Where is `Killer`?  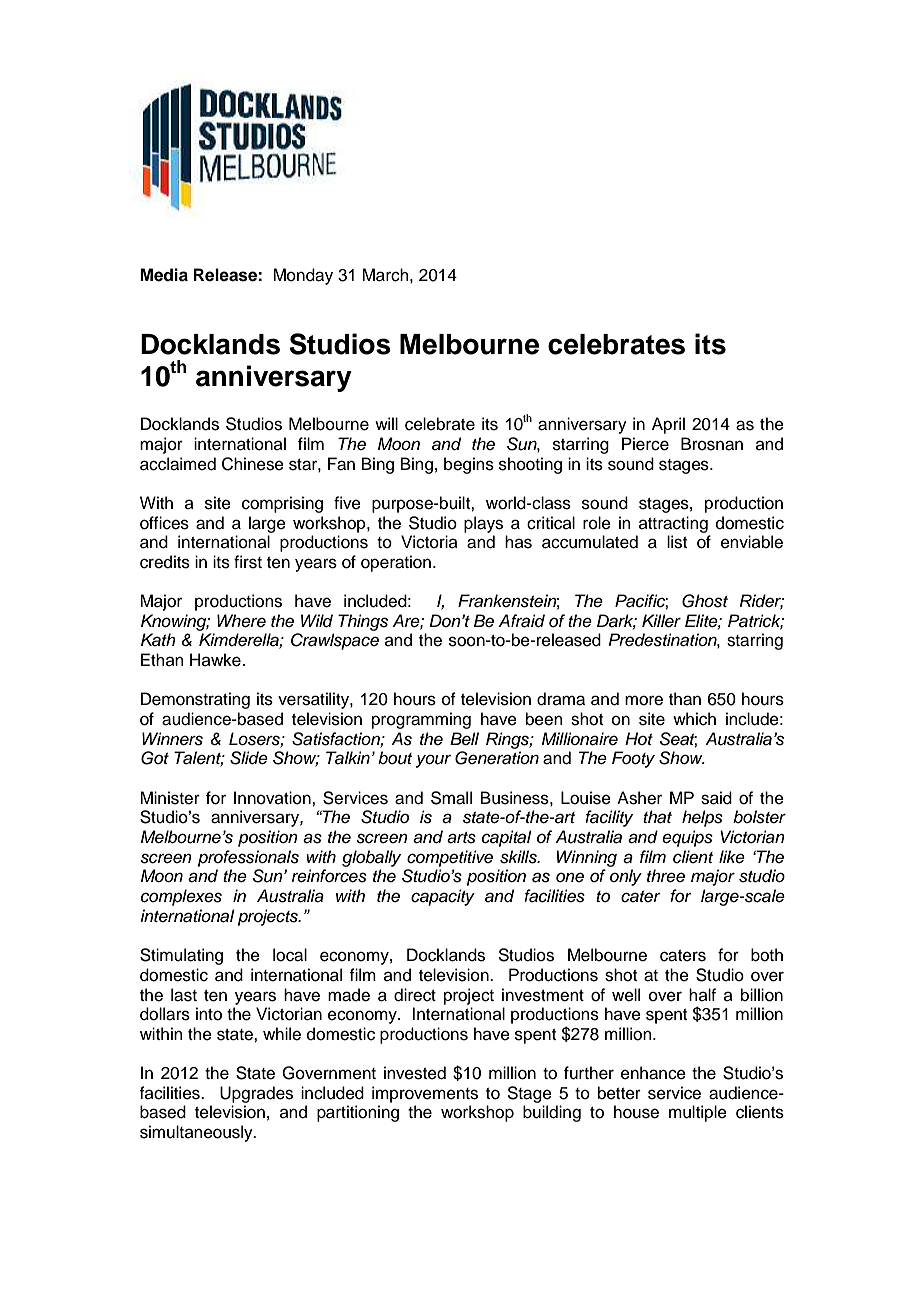 Killer is located at coordinates (661, 621).
